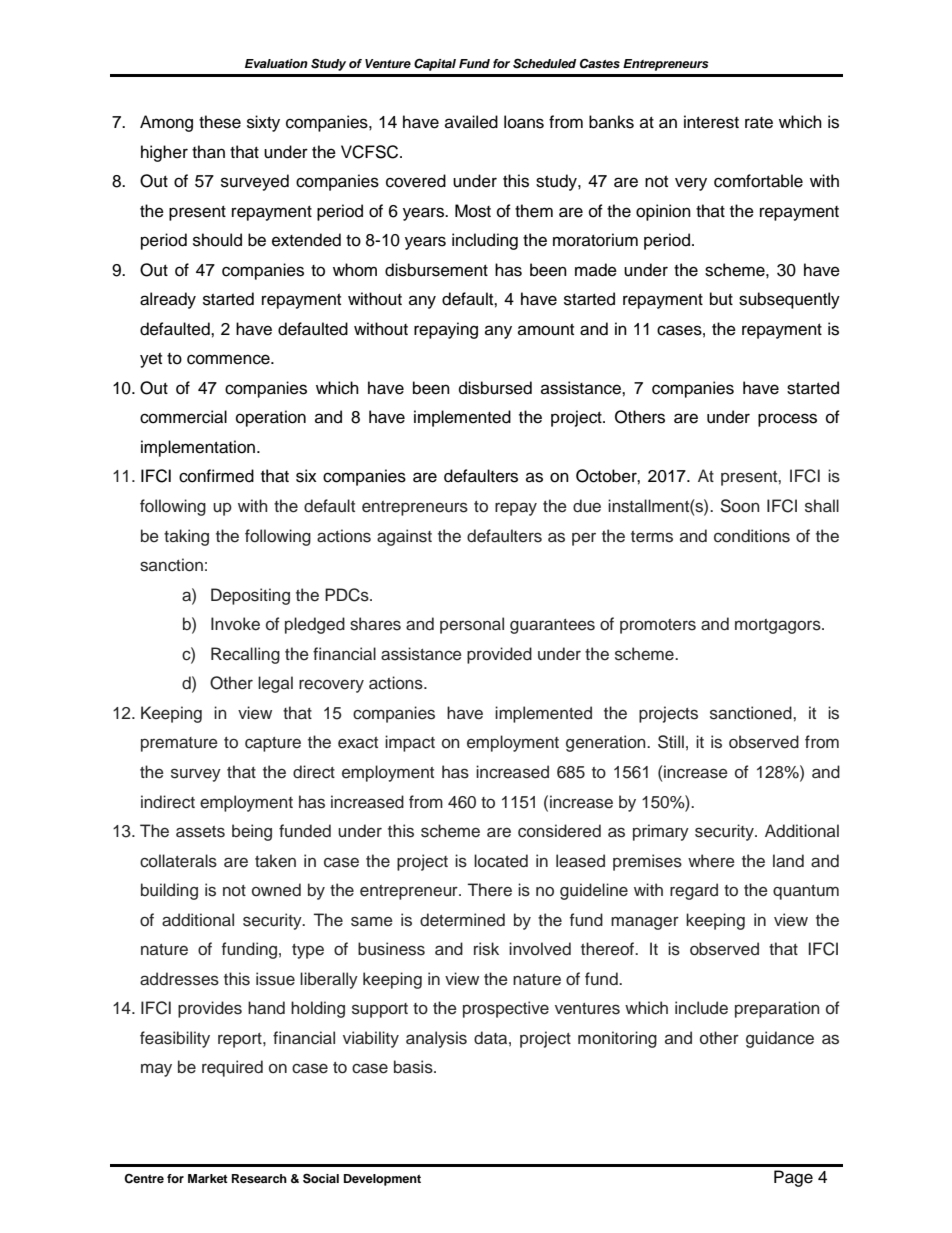  What do you see at coordinates (186, 537) in the image?
I see `taking` at bounding box center [186, 537].
